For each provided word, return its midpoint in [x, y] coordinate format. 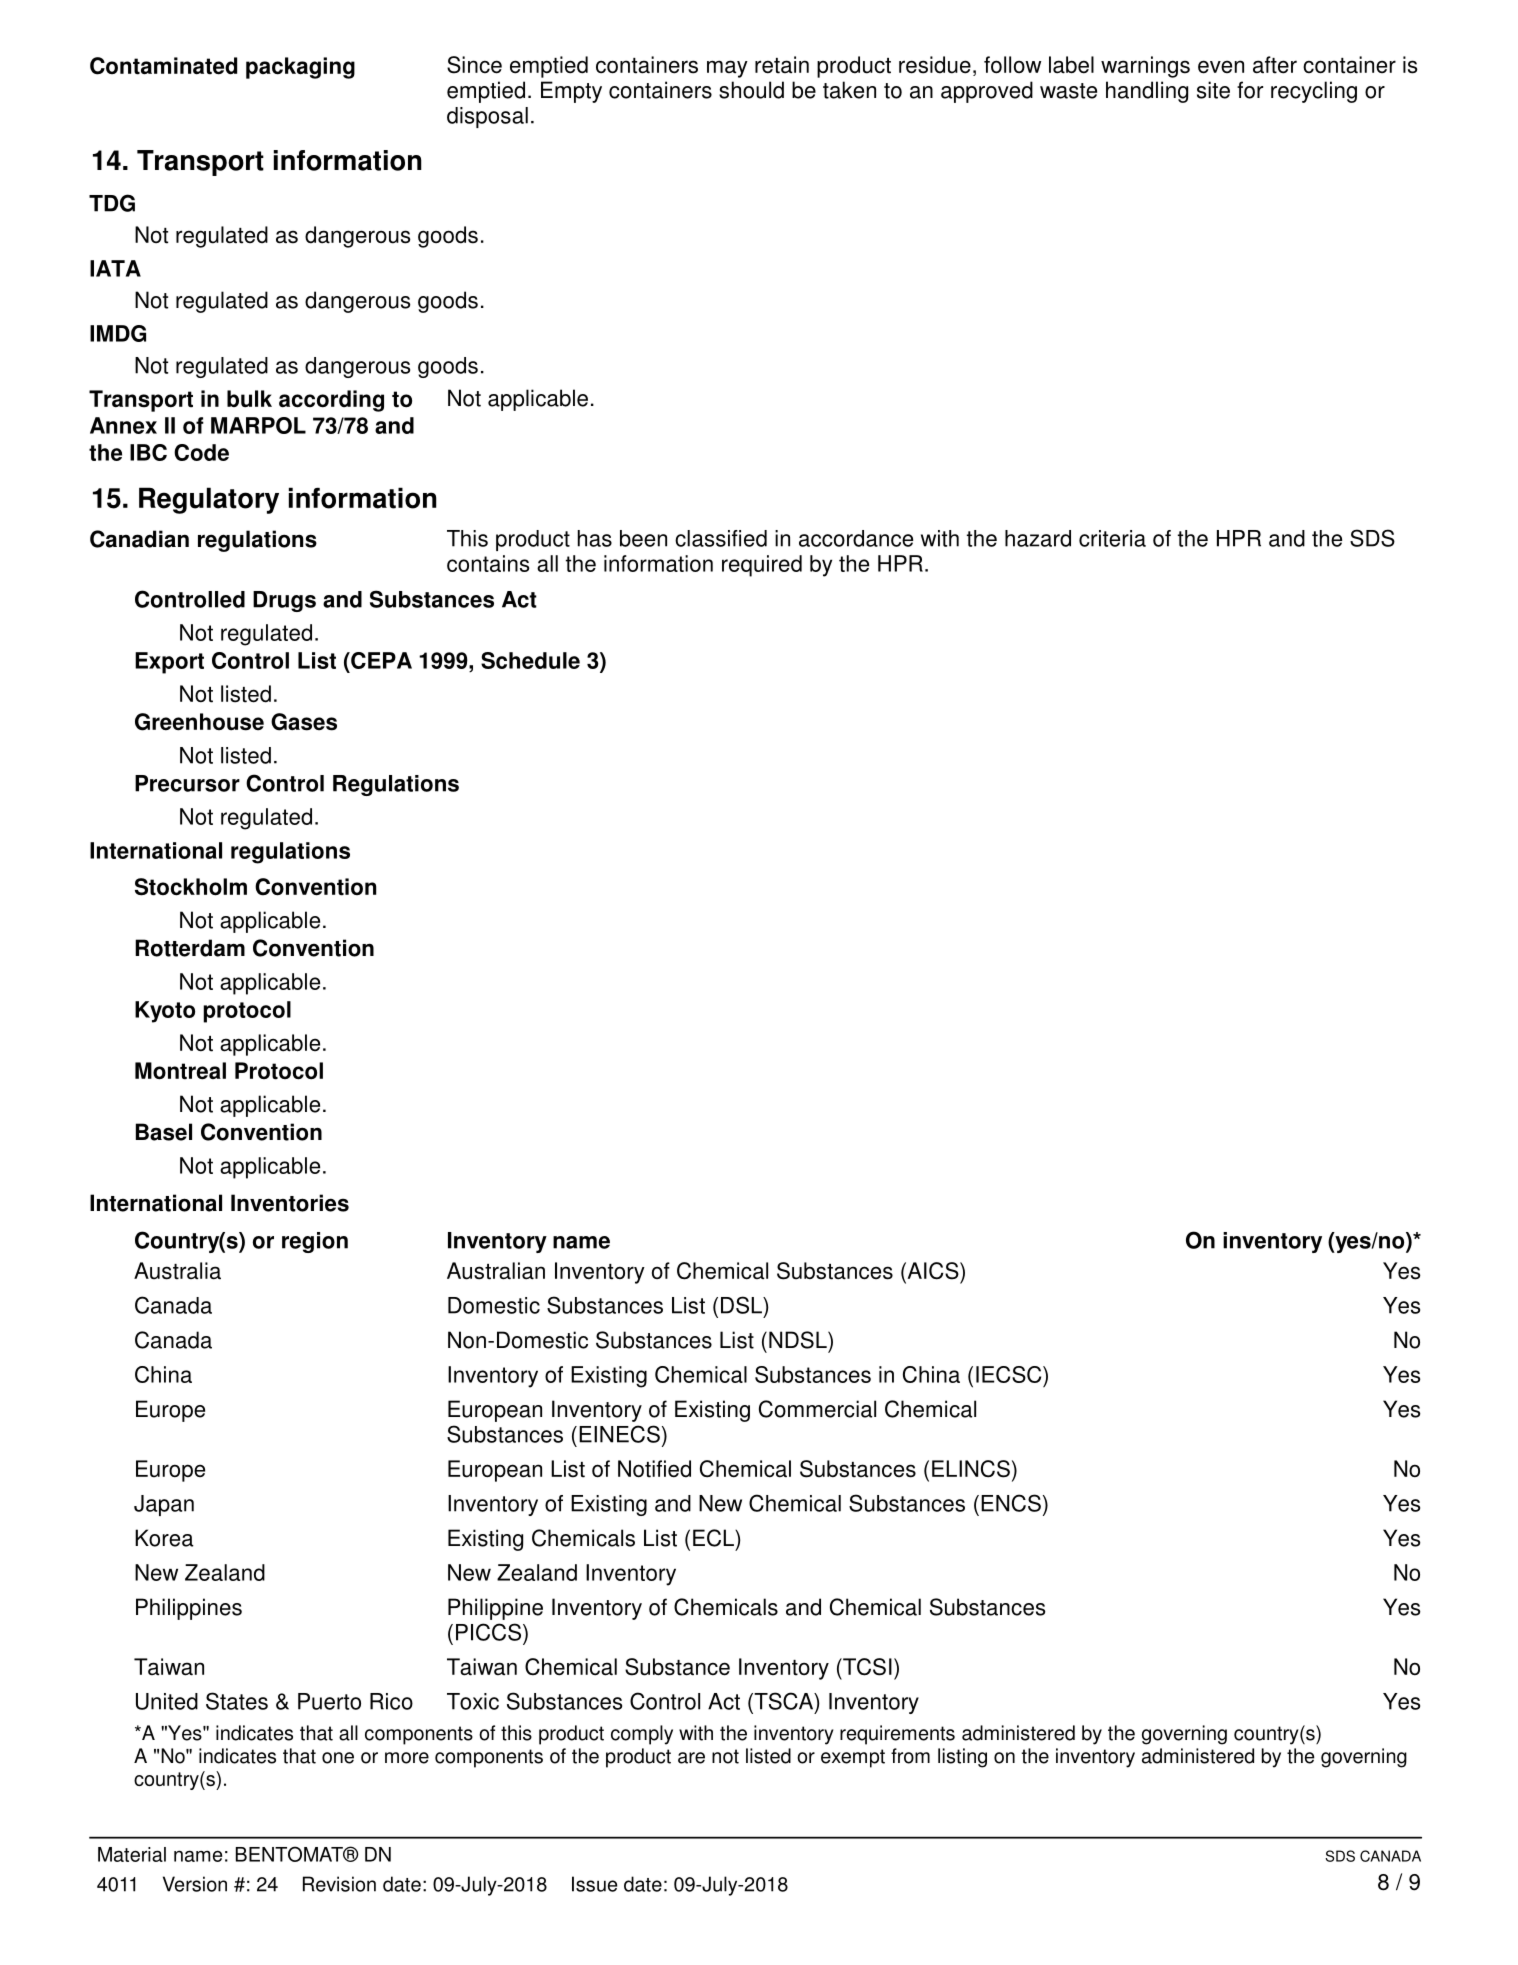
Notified [654, 1469]
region [315, 1242]
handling [1147, 92]
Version [195, 1884]
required [762, 566]
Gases [304, 722]
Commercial [817, 1409]
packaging [300, 68]
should [751, 90]
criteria [1112, 538]
